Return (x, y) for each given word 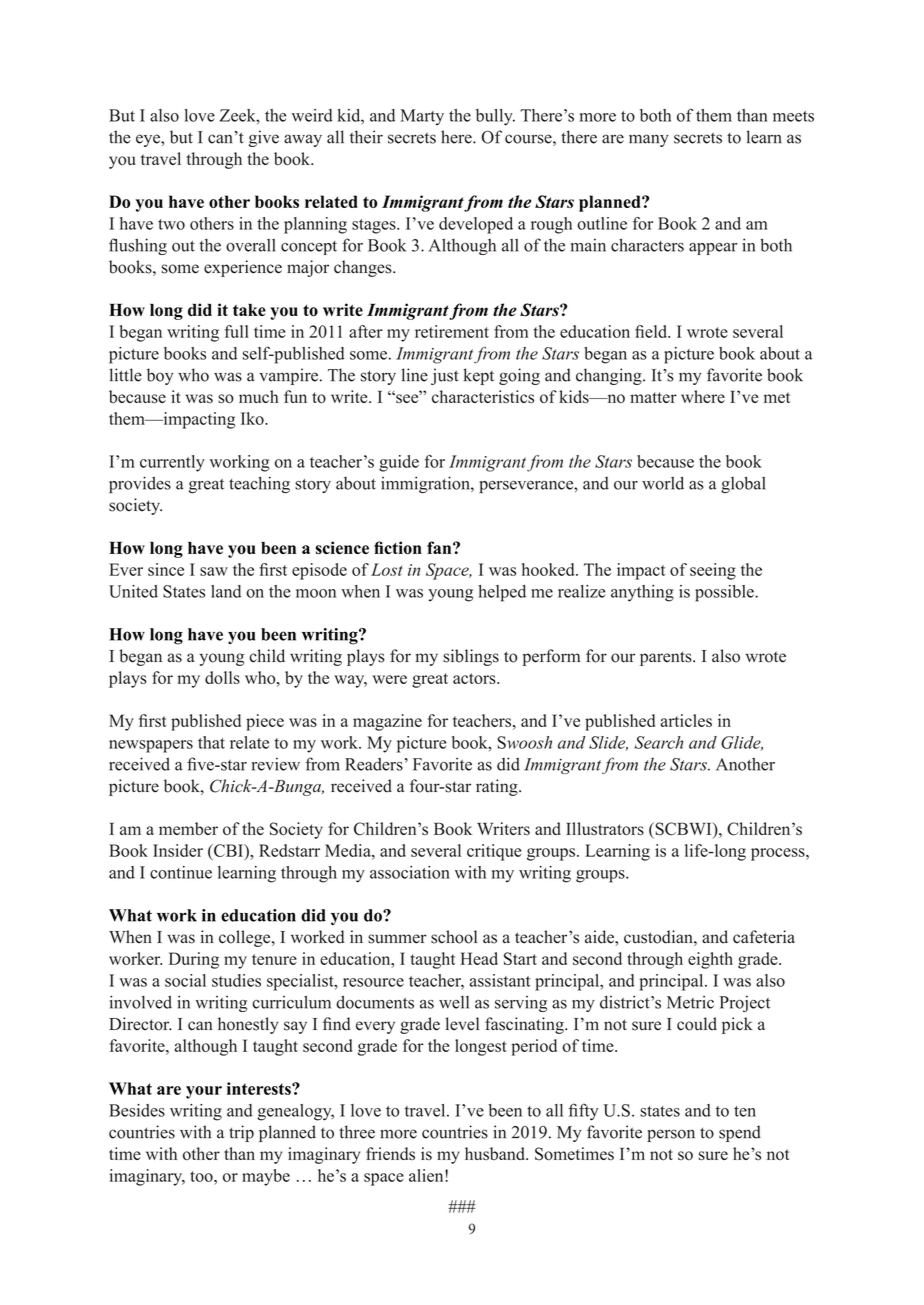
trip (241, 1133)
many (649, 140)
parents (667, 658)
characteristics (483, 396)
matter (653, 397)
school (454, 937)
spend (740, 1133)
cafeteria (764, 937)
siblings (471, 657)
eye (149, 140)
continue (181, 872)
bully (495, 117)
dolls (222, 677)
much (258, 396)
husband (496, 1153)
